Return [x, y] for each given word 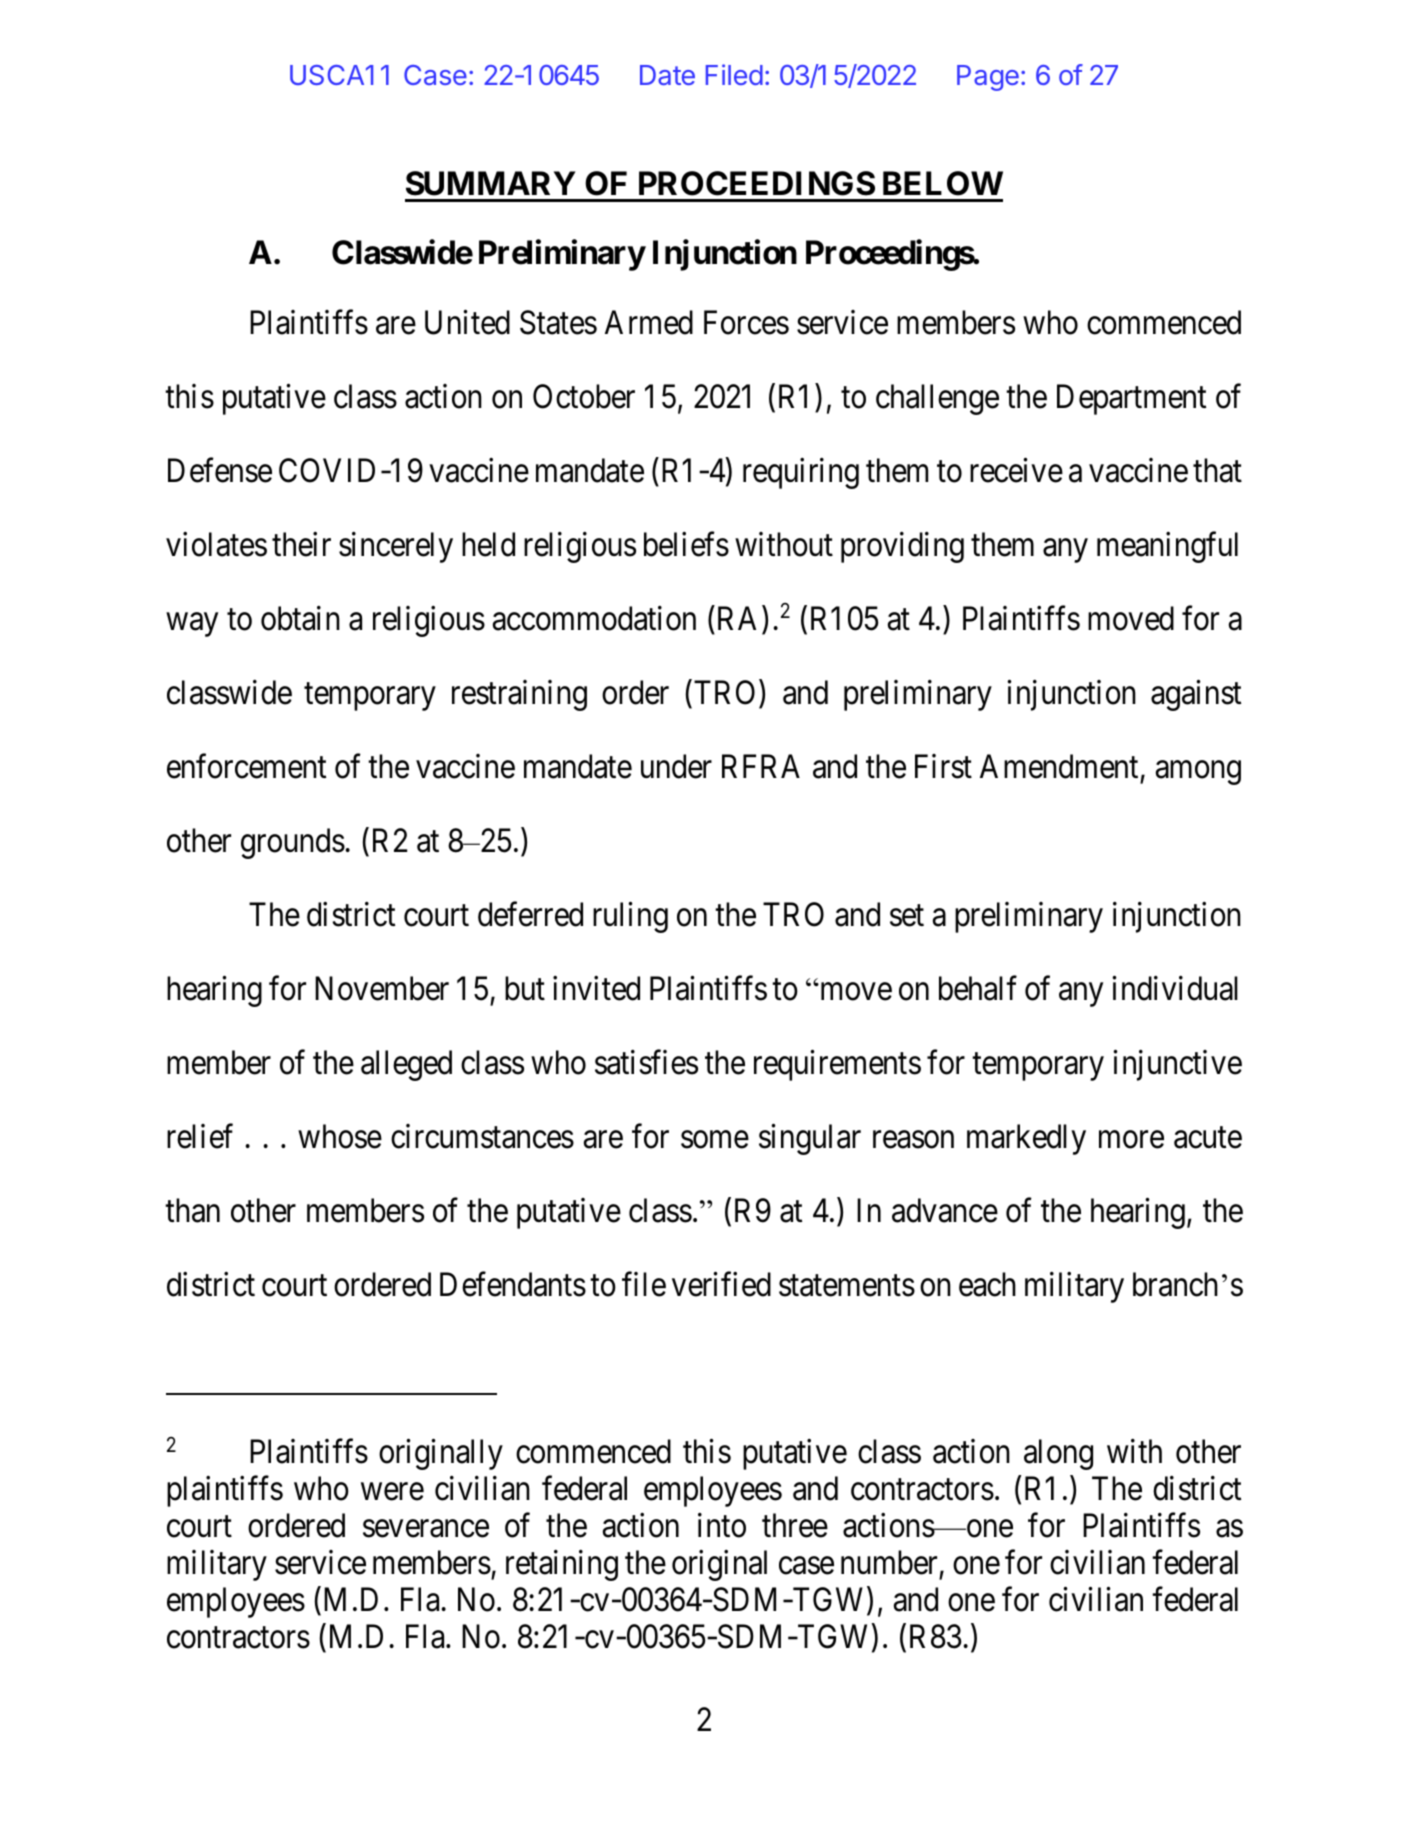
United [467, 322]
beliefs [686, 544]
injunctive [1177, 1065]
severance [426, 1529]
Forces [746, 322]
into [722, 1525]
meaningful [1167, 547]
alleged [406, 1065]
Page [988, 78]
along [1058, 1454]
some [715, 1140]
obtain [300, 618]
